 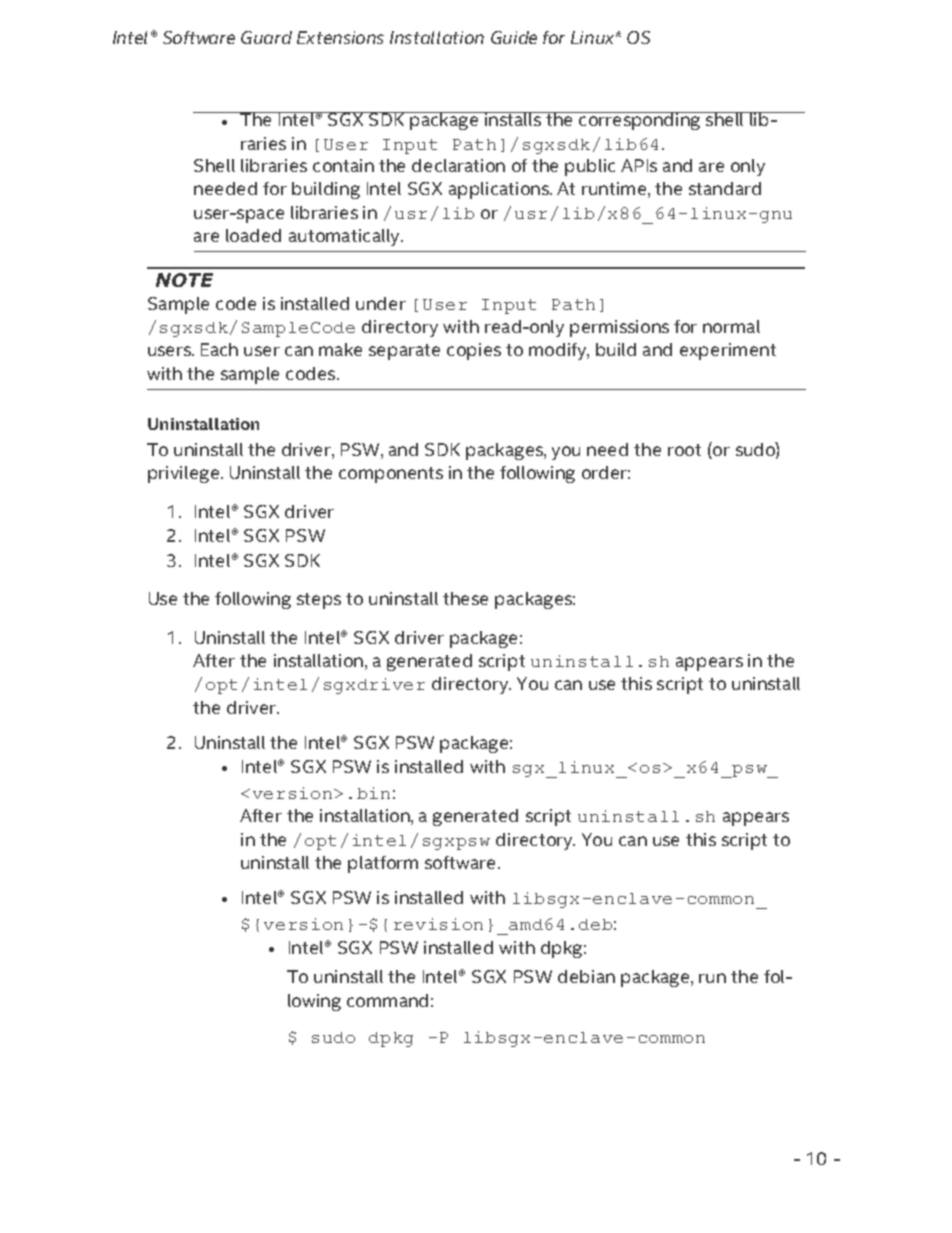 I want to click on these, so click(x=465, y=598).
